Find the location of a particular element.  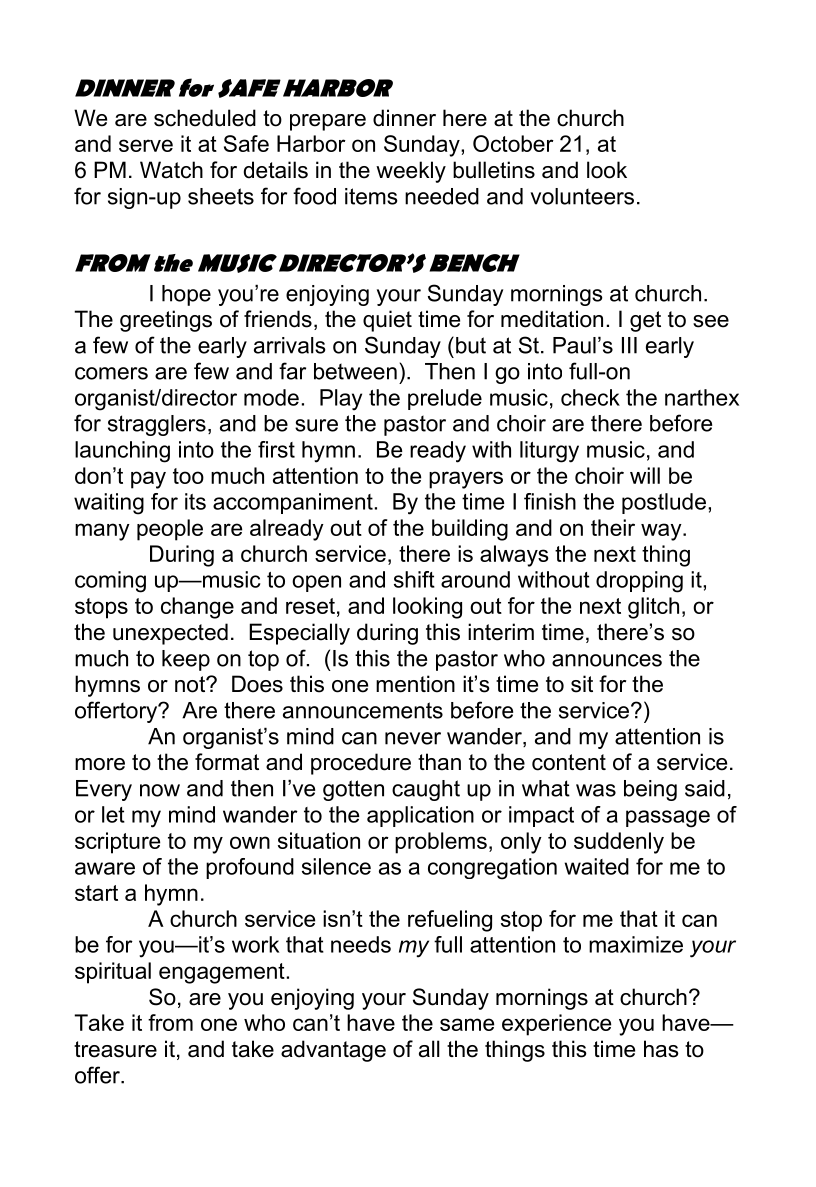

never is located at coordinates (413, 738).
